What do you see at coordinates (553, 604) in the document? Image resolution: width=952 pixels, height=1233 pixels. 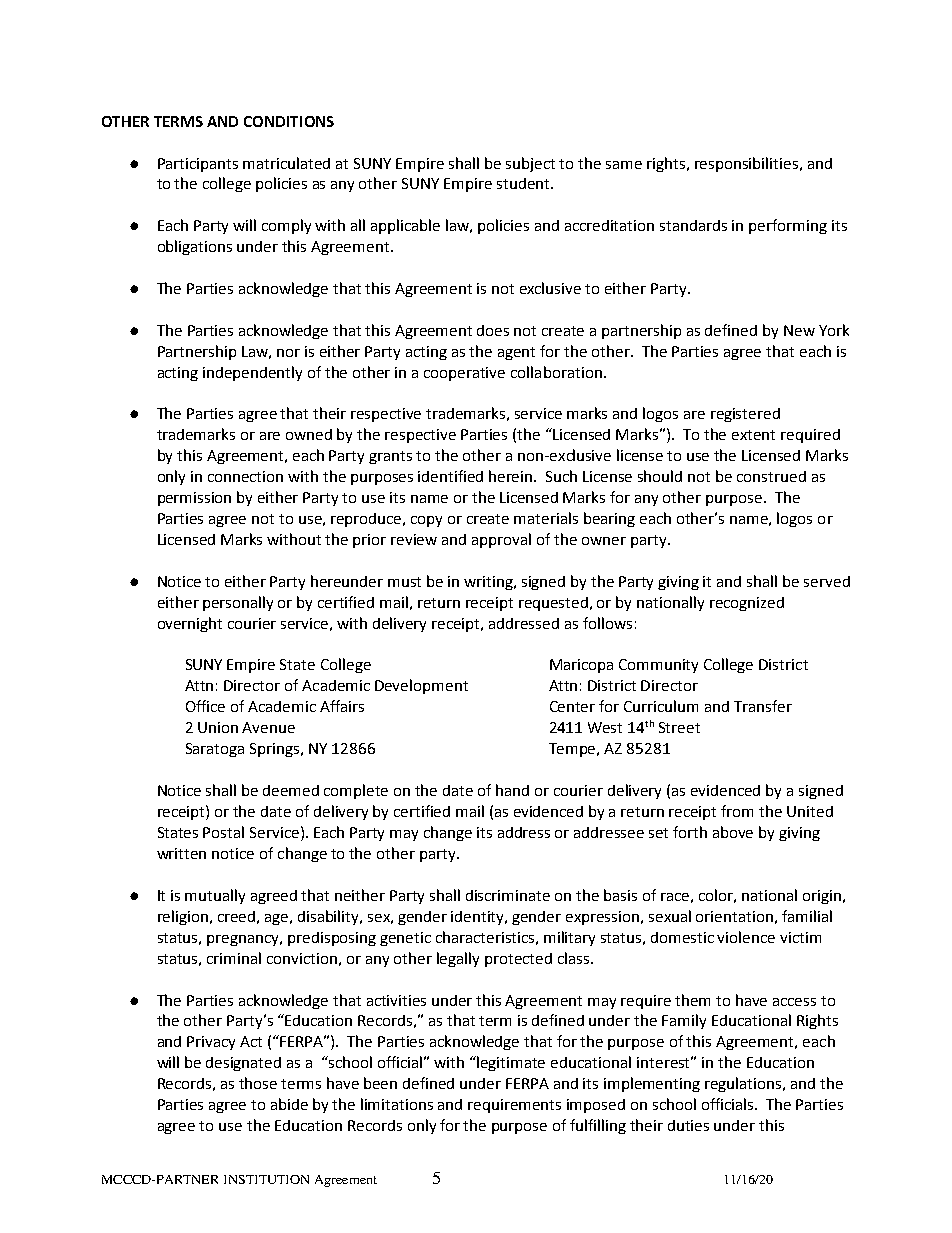 I see `requested` at bounding box center [553, 604].
